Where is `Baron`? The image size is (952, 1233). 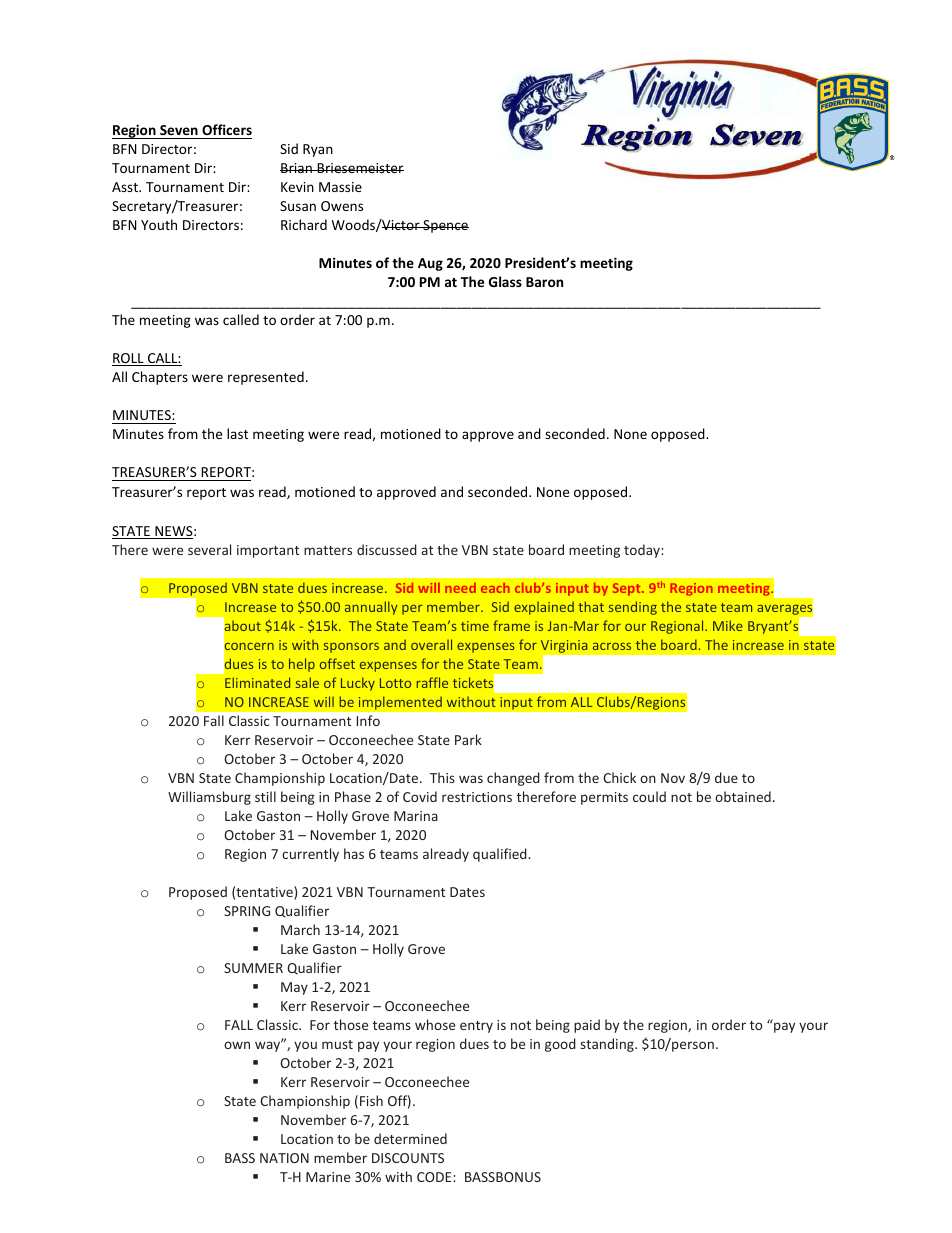 Baron is located at coordinates (544, 282).
